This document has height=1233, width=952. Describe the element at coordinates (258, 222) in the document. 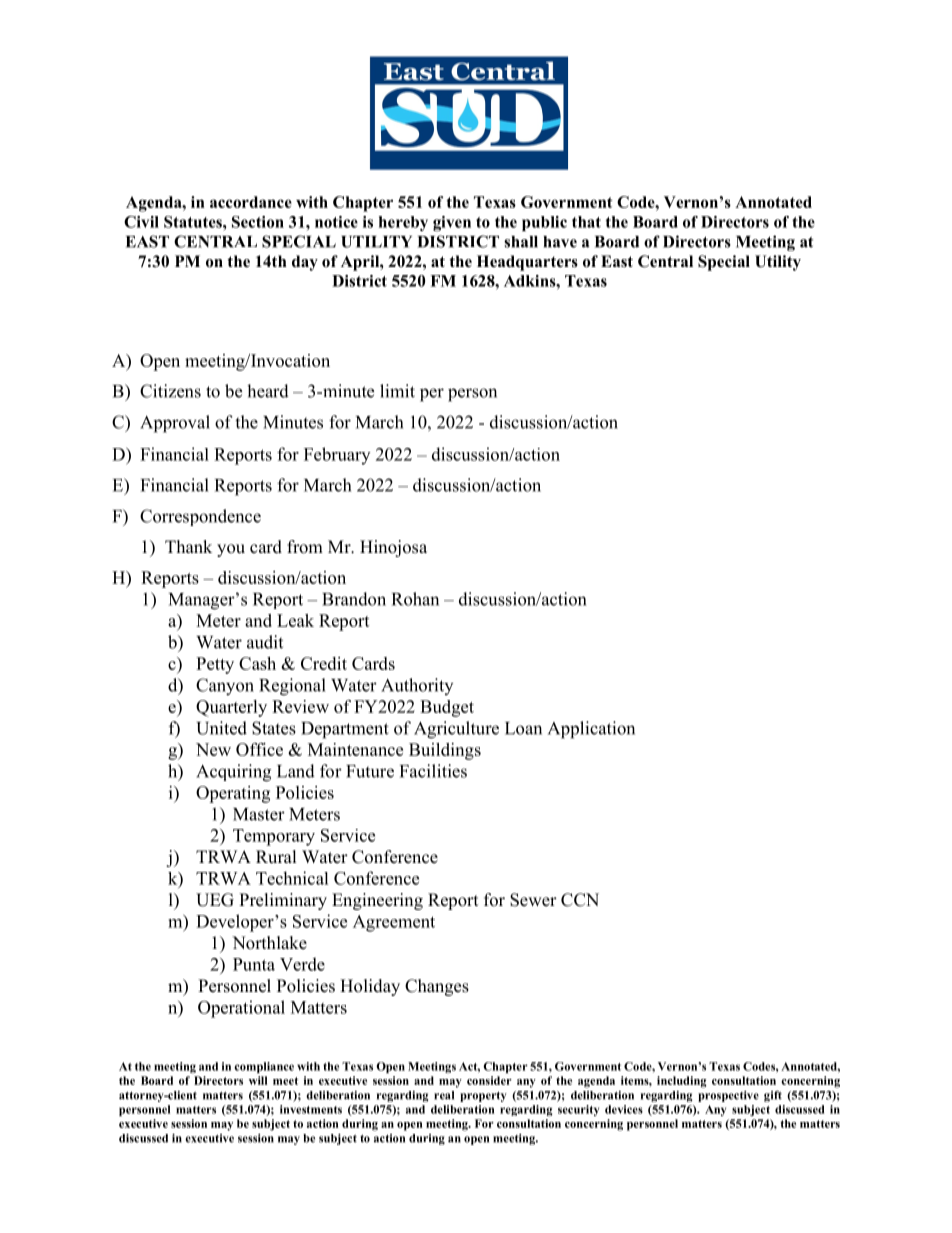

I see `Section` at that location.
